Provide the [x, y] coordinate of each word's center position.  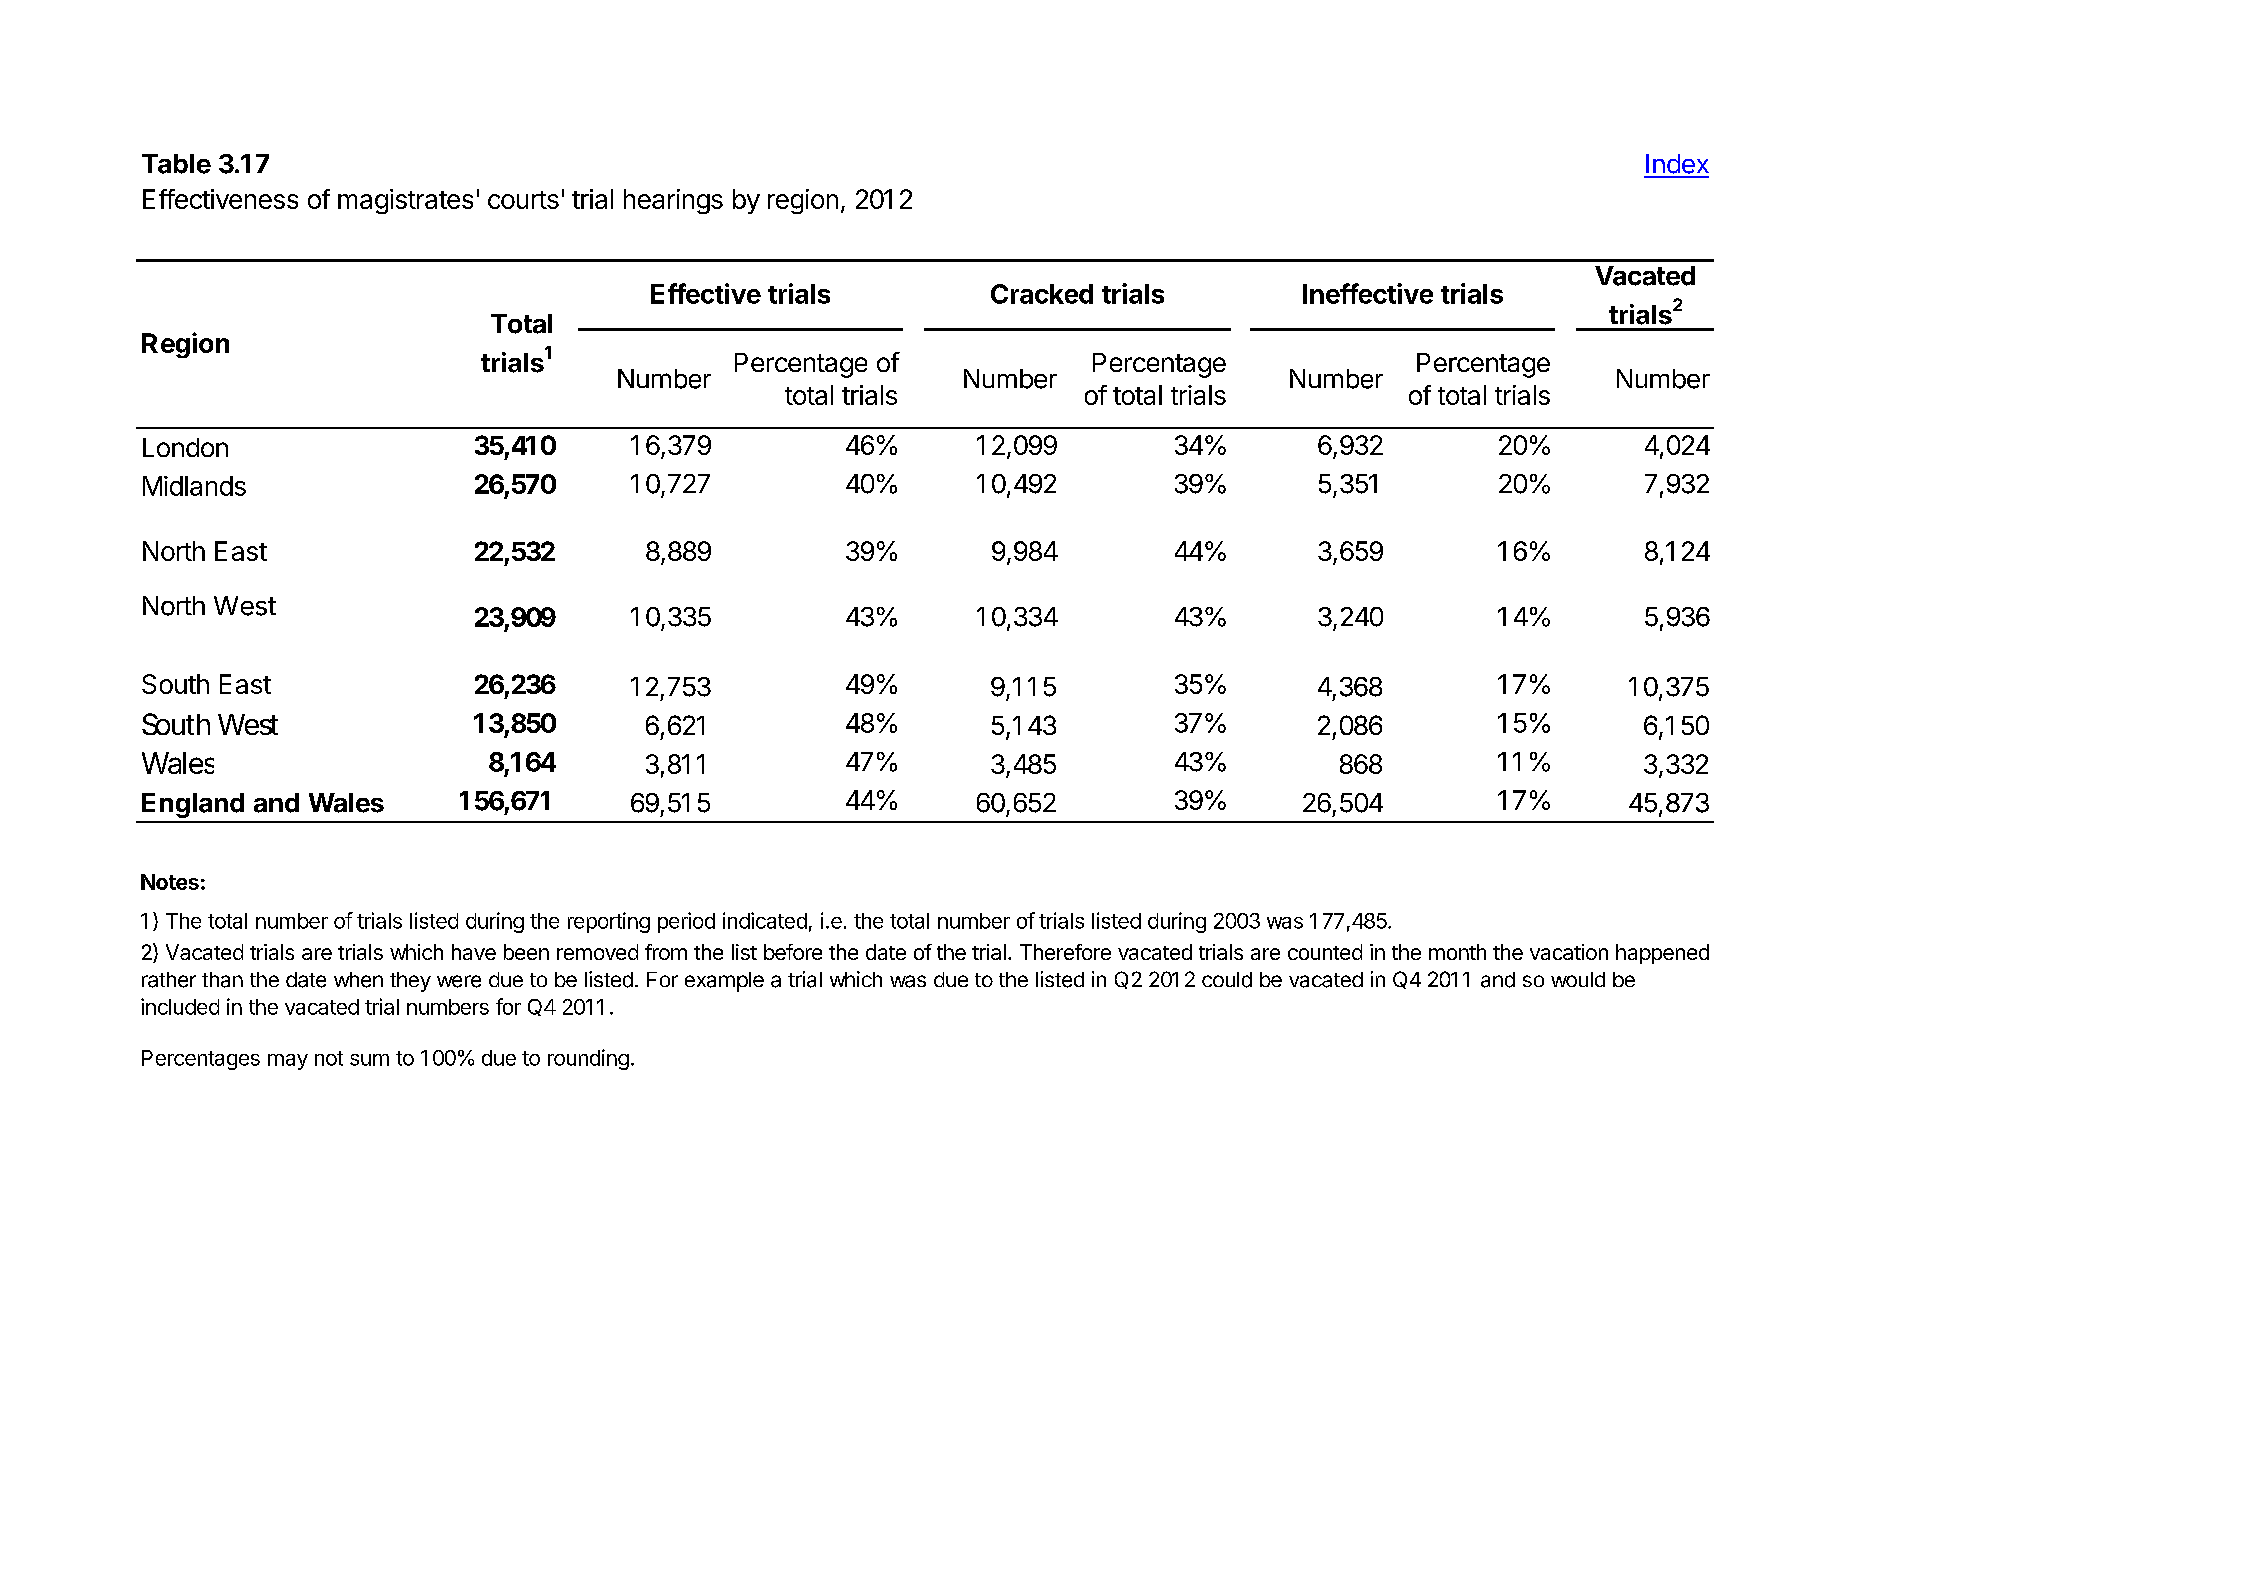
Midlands [194, 486]
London [185, 447]
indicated [765, 920]
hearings [673, 201]
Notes [170, 882]
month [1457, 952]
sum [369, 1060]
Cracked [1042, 294]
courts [523, 200]
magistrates [405, 201]
